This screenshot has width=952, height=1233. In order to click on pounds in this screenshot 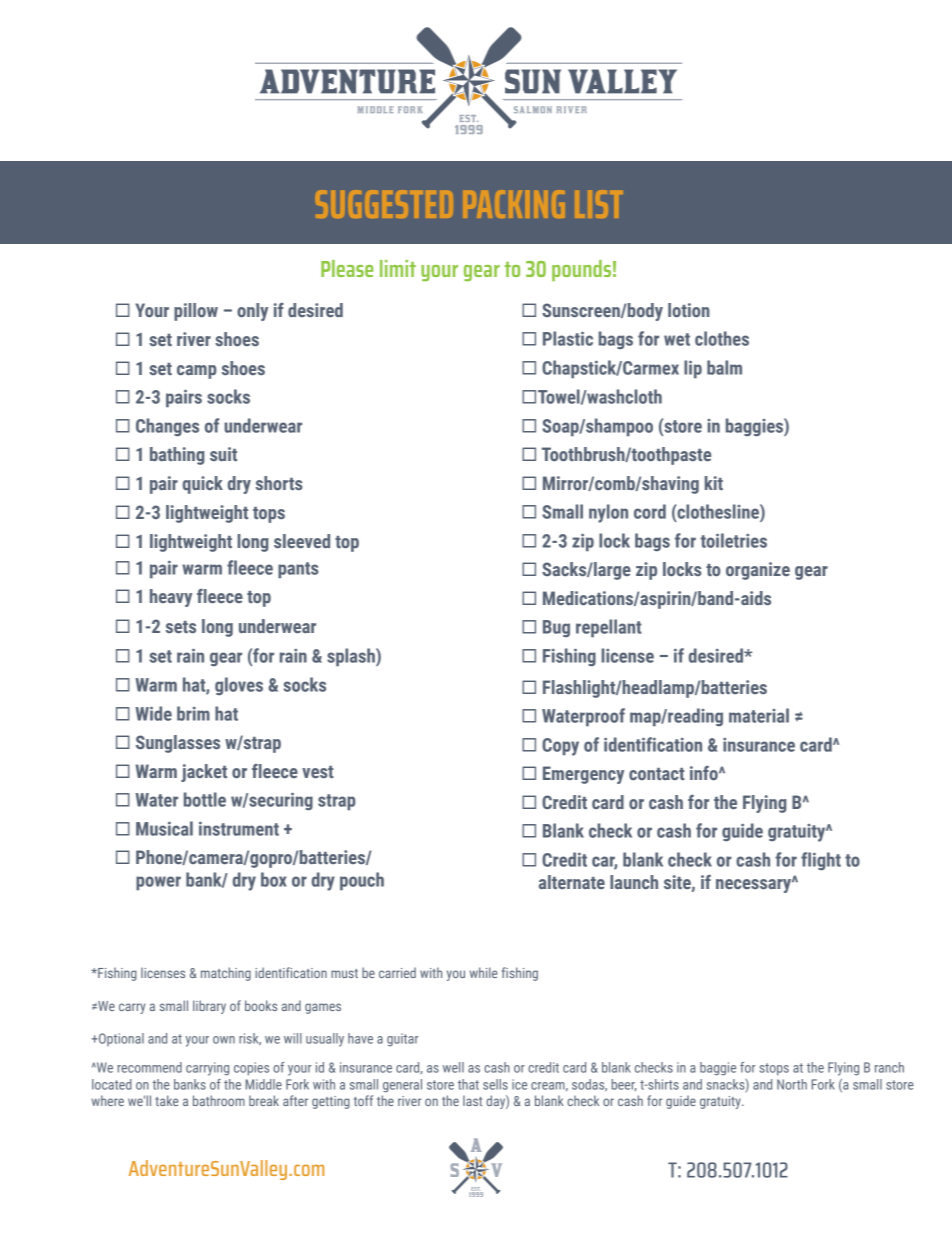, I will do `click(581, 270)`.
